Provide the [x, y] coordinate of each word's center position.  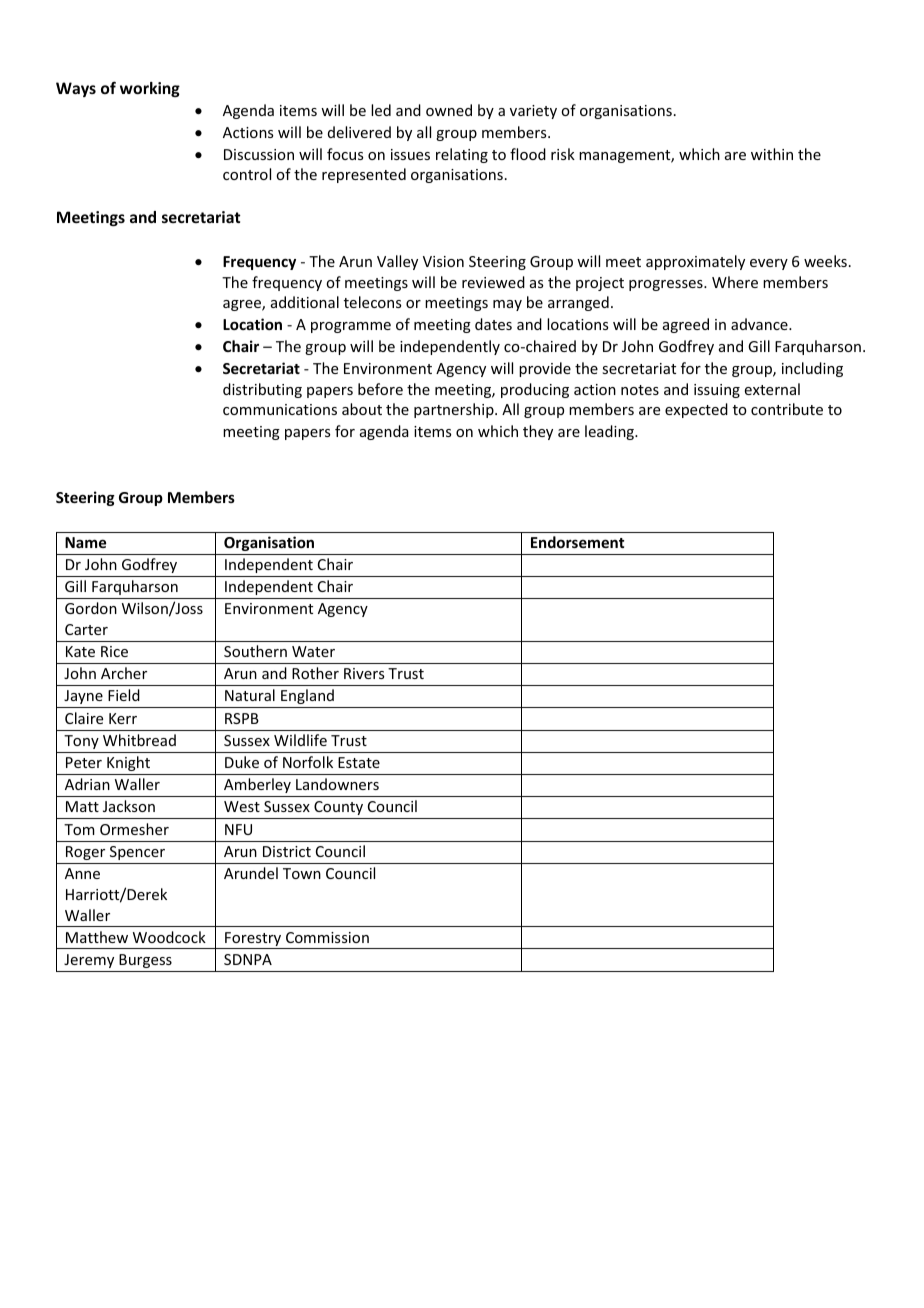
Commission [327, 937]
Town [302, 873]
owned [449, 110]
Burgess [145, 961]
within [772, 154]
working [150, 89]
